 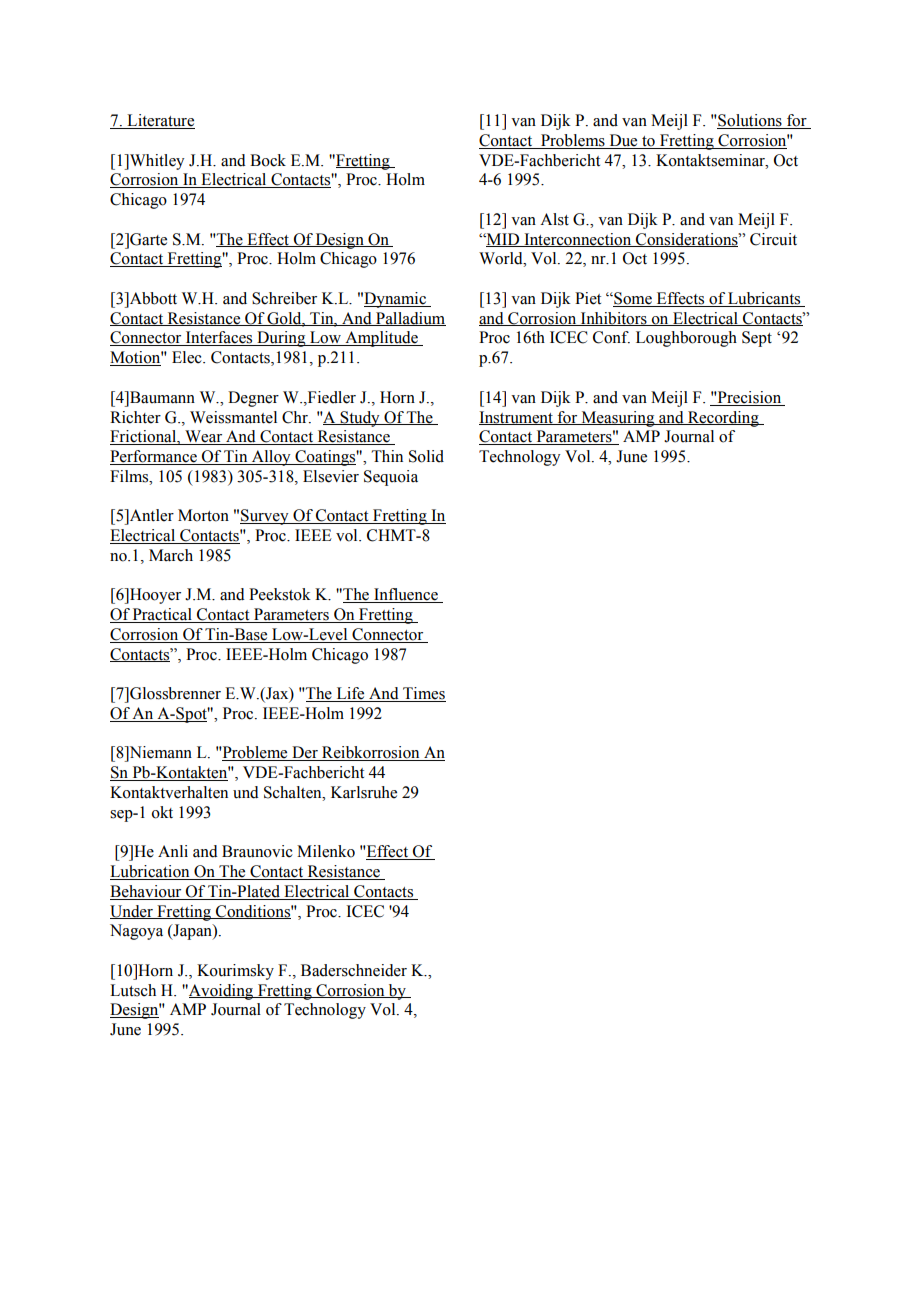 I want to click on Times, so click(x=423, y=694).
